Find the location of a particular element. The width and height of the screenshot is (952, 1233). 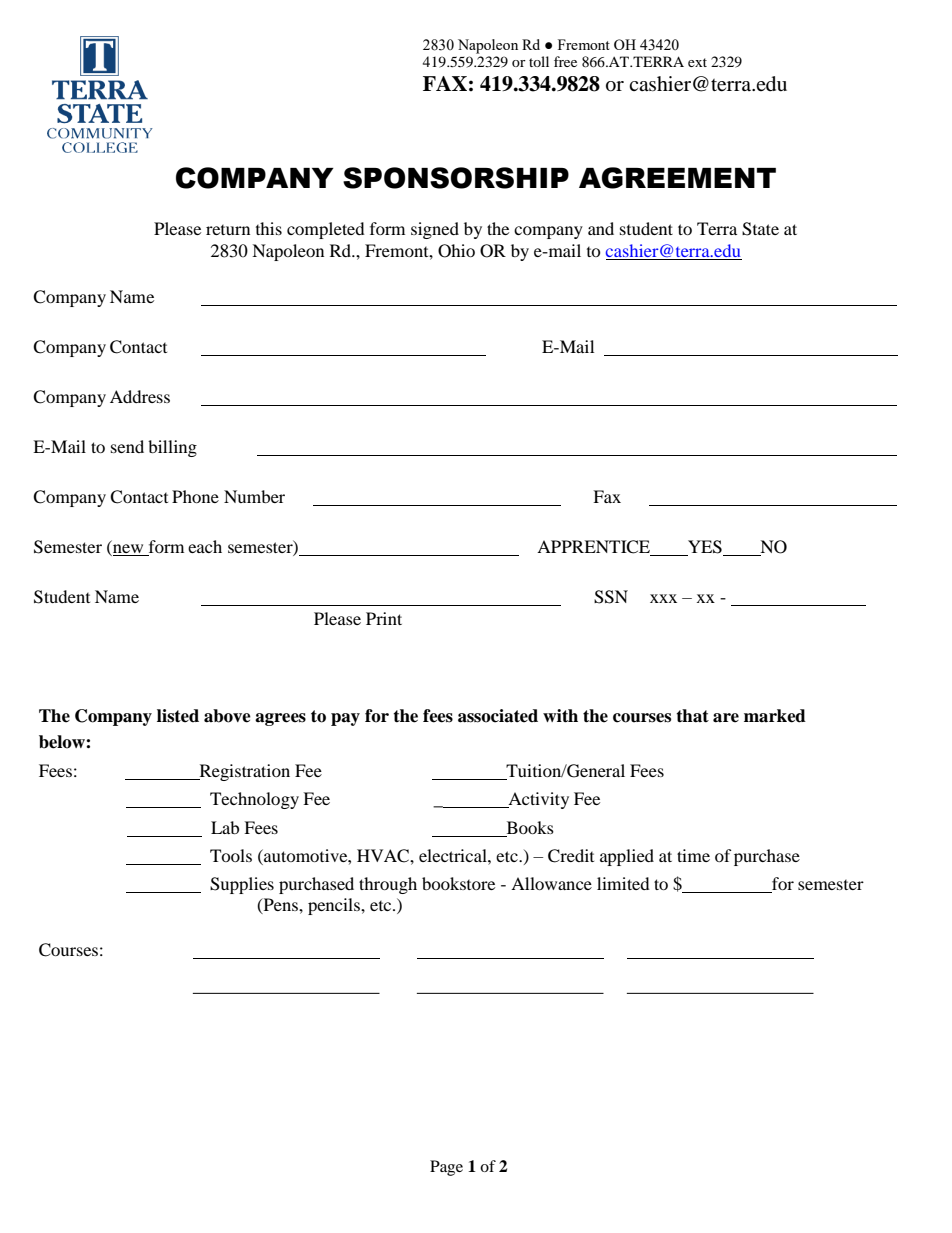

Page is located at coordinates (446, 1168).
